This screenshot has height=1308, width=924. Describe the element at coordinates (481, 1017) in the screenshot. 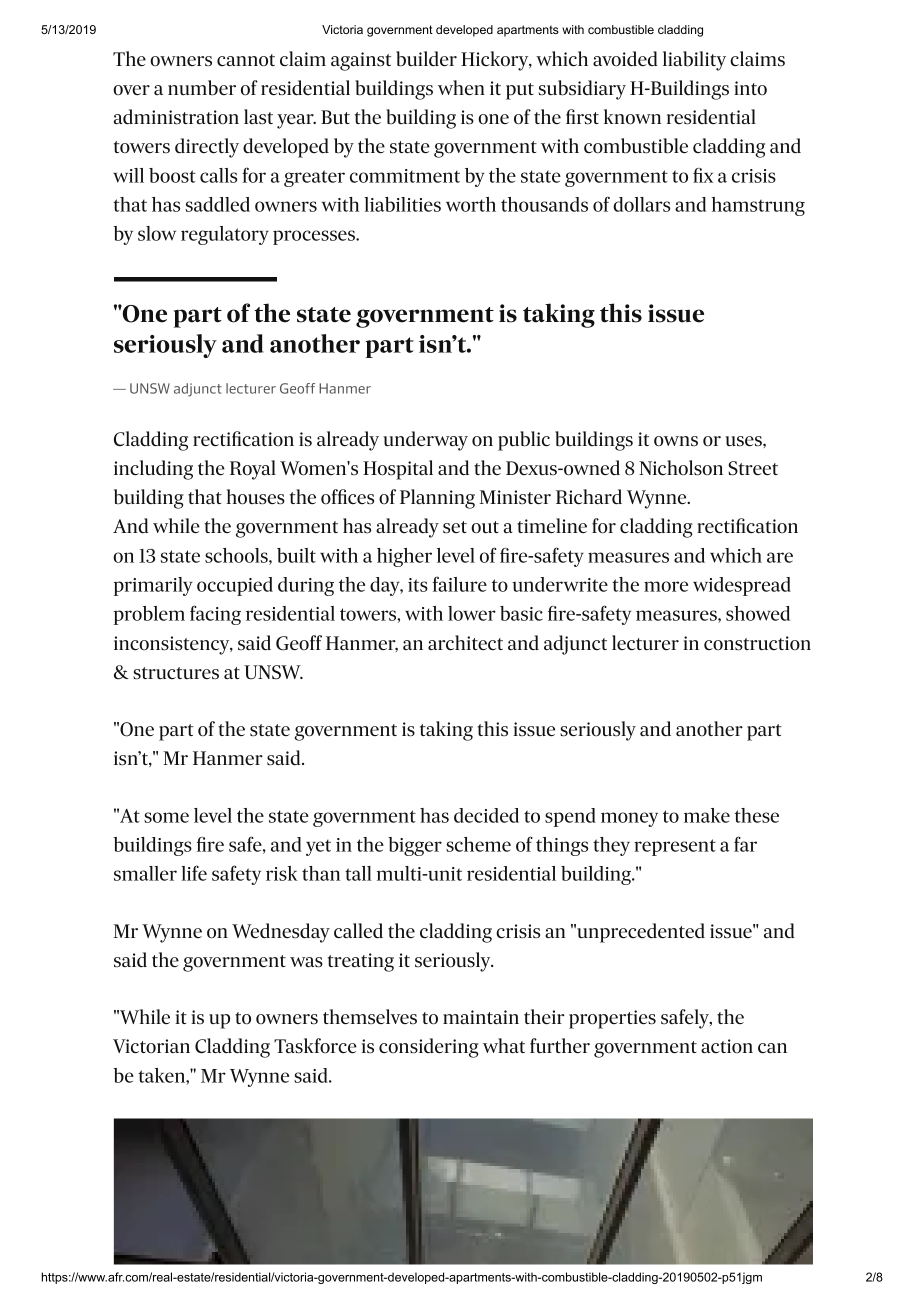

I see `maintain` at that location.
